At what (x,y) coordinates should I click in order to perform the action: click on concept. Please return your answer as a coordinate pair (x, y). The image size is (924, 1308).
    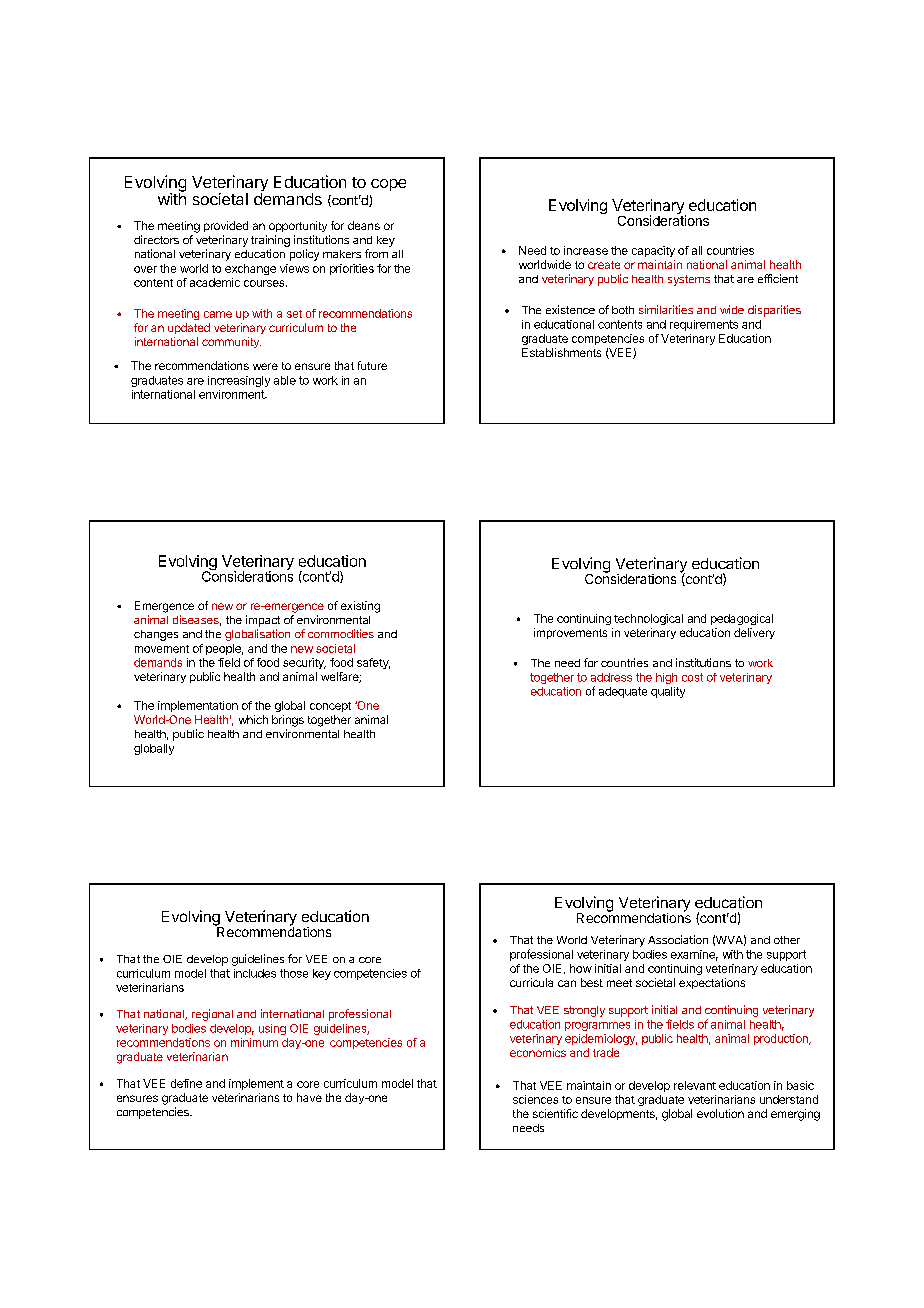
    Looking at the image, I should click on (330, 707).
